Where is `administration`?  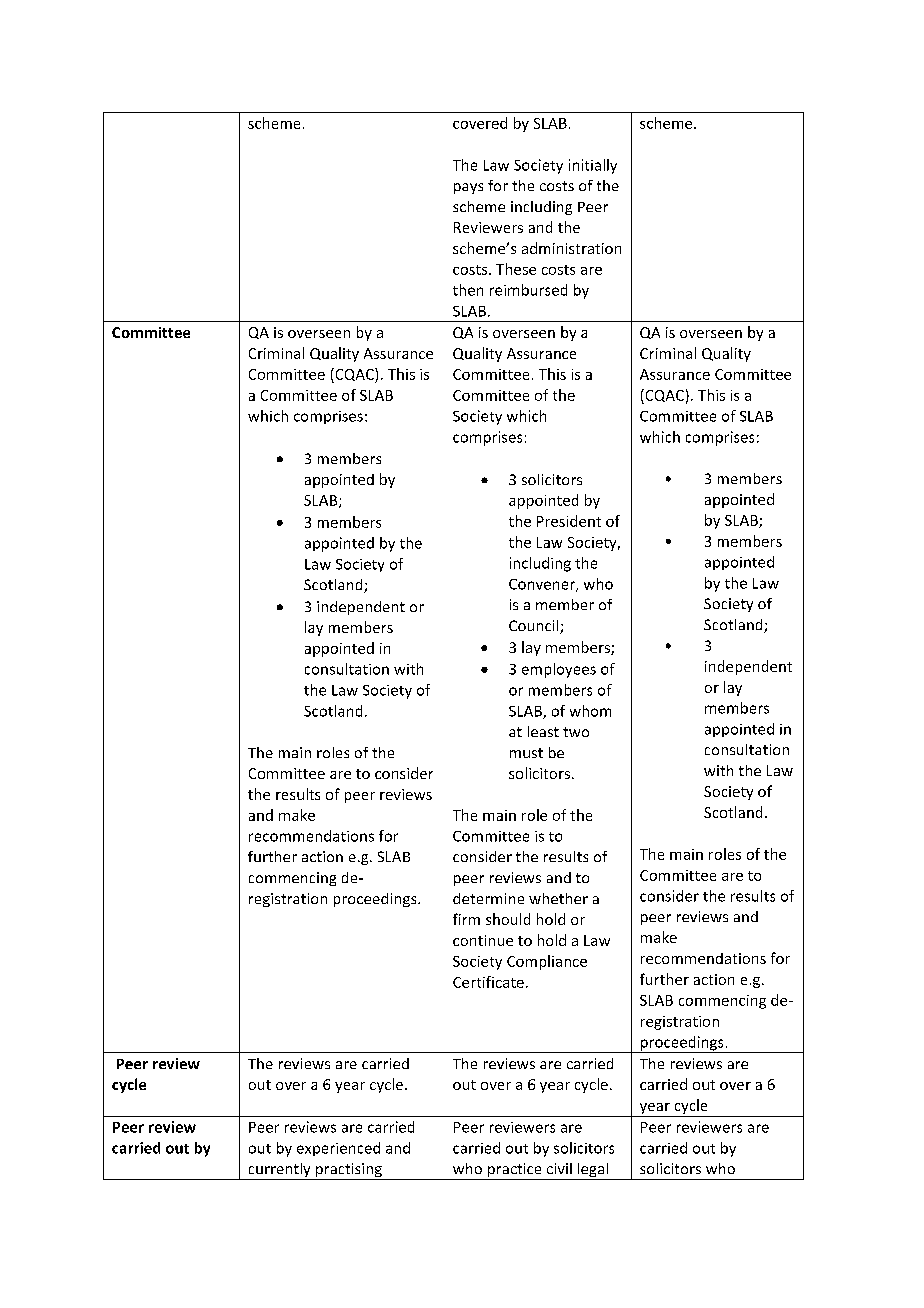
administration is located at coordinates (571, 248).
